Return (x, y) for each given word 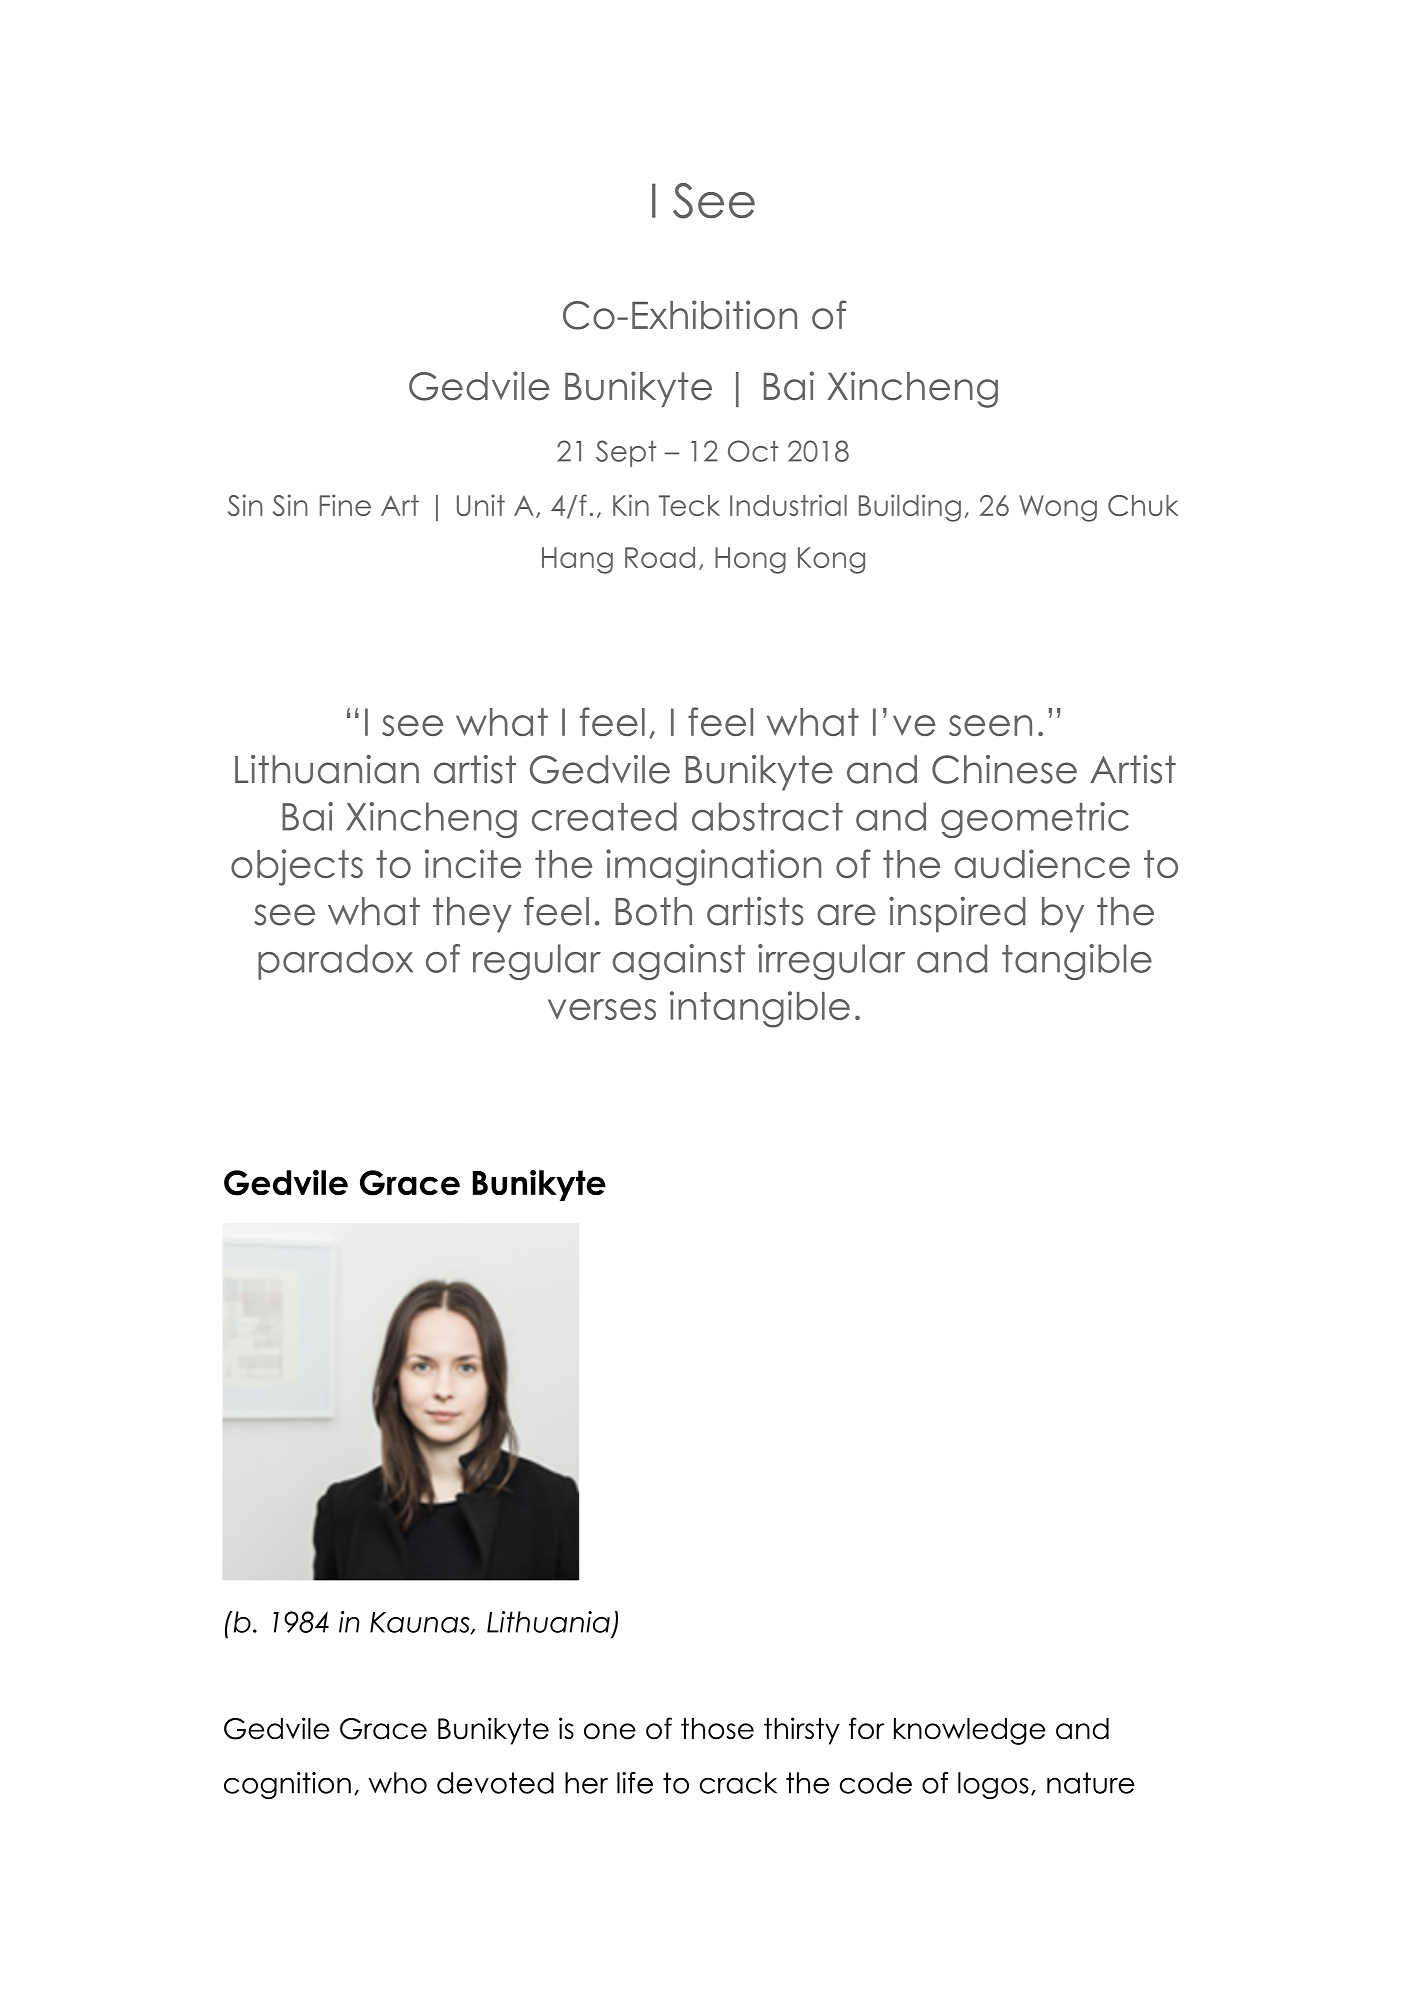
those (717, 1729)
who (398, 1783)
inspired (957, 914)
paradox (335, 962)
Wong (1058, 508)
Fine (345, 505)
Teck (689, 505)
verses (602, 1009)
